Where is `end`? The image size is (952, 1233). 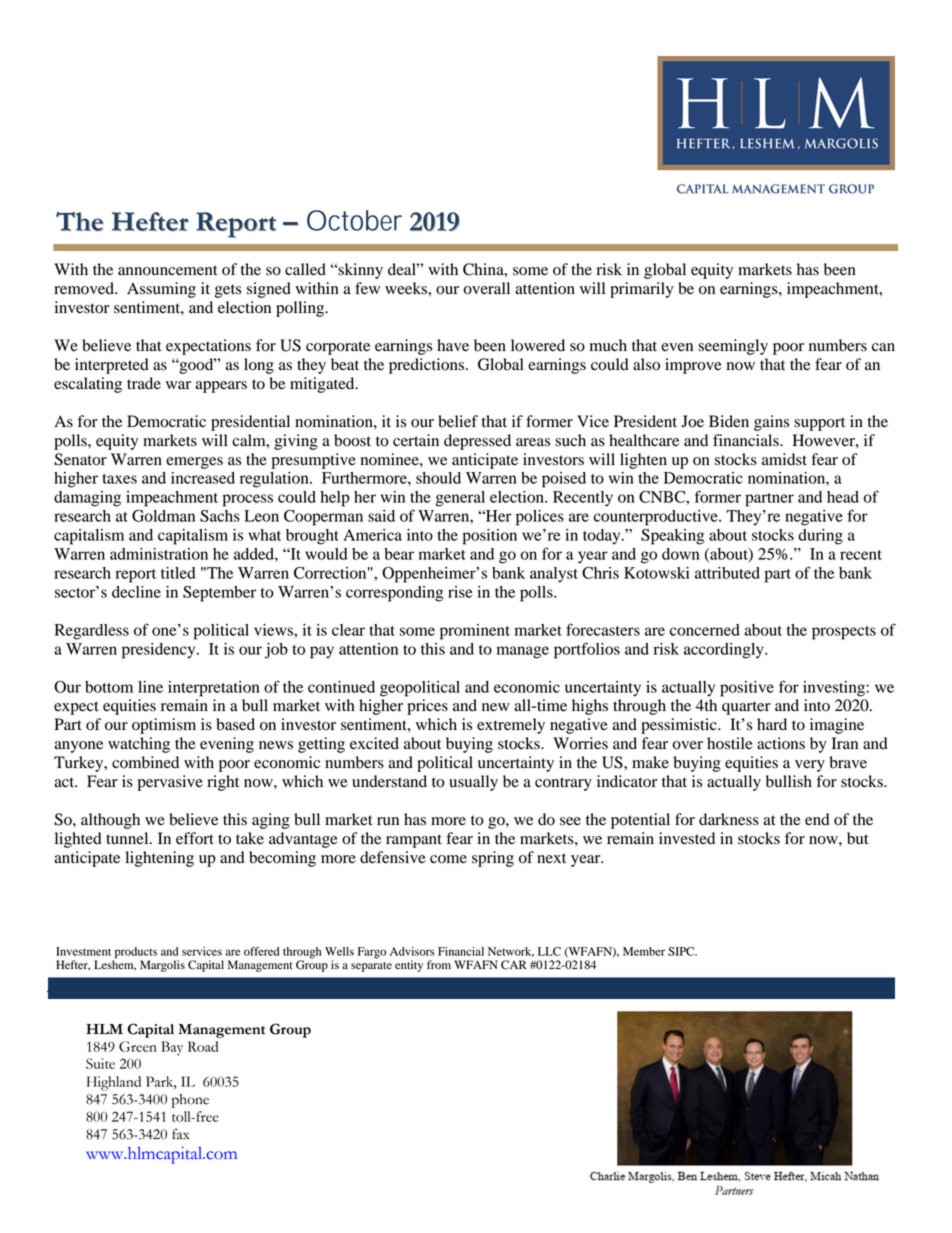
end is located at coordinates (817, 819).
